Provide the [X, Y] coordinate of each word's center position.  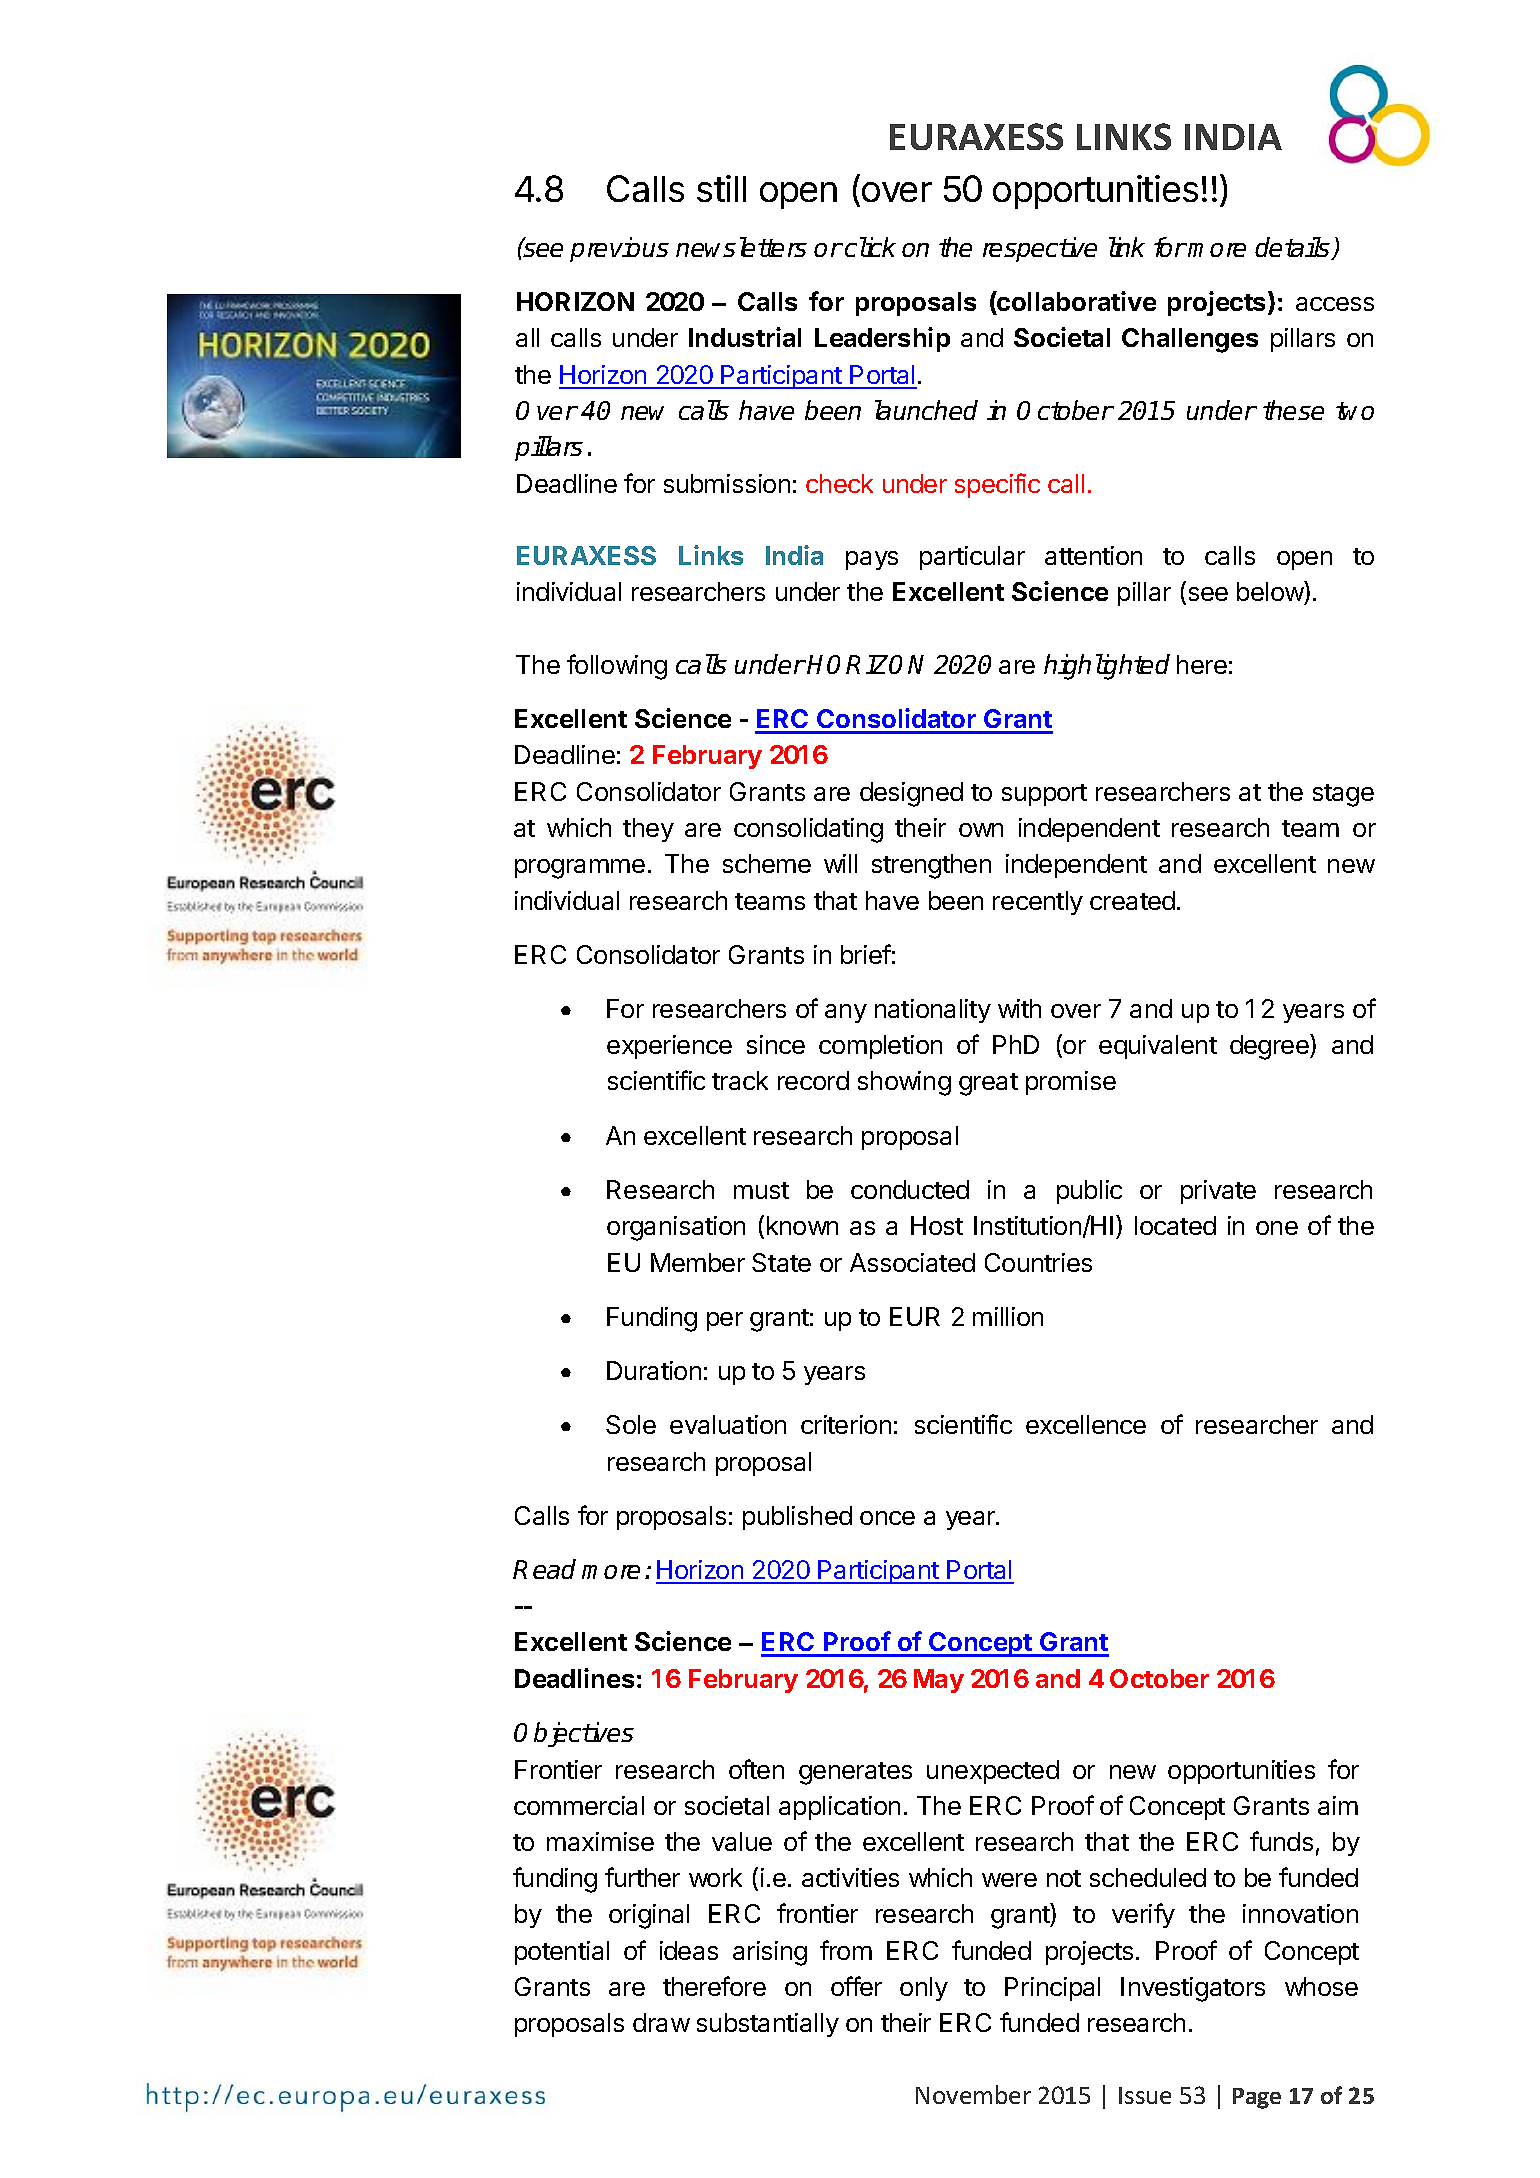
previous [619, 249]
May [939, 1681]
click [870, 247]
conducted [910, 1189]
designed [911, 794]
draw [661, 2022]
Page [1257, 2098]
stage [1343, 795]
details [1293, 248]
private [1218, 1192]
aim [1338, 1805]
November [973, 2094]
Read [544, 1569]
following [617, 667]
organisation [676, 1228]
